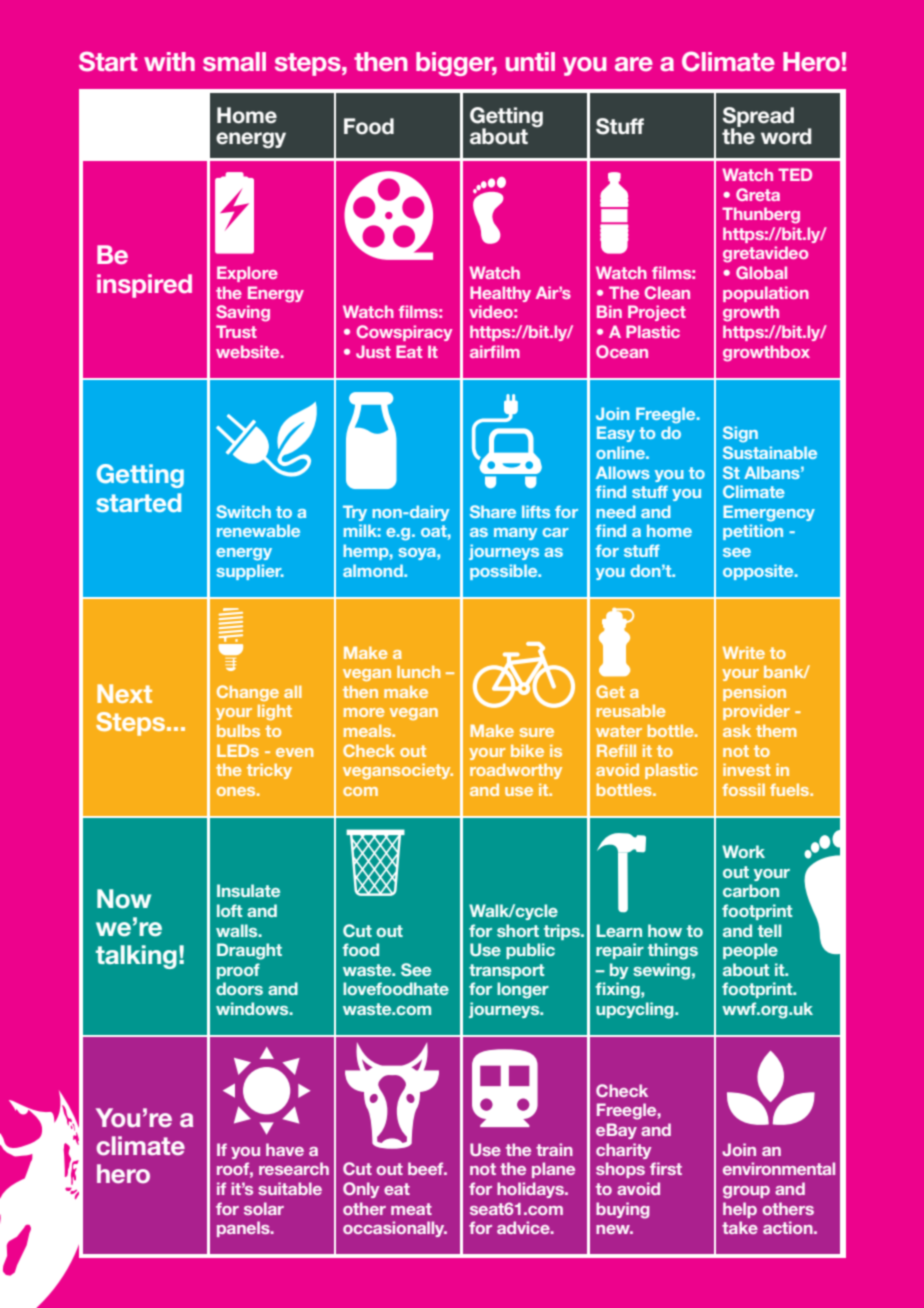  What do you see at coordinates (234, 61) in the document?
I see `small` at bounding box center [234, 61].
